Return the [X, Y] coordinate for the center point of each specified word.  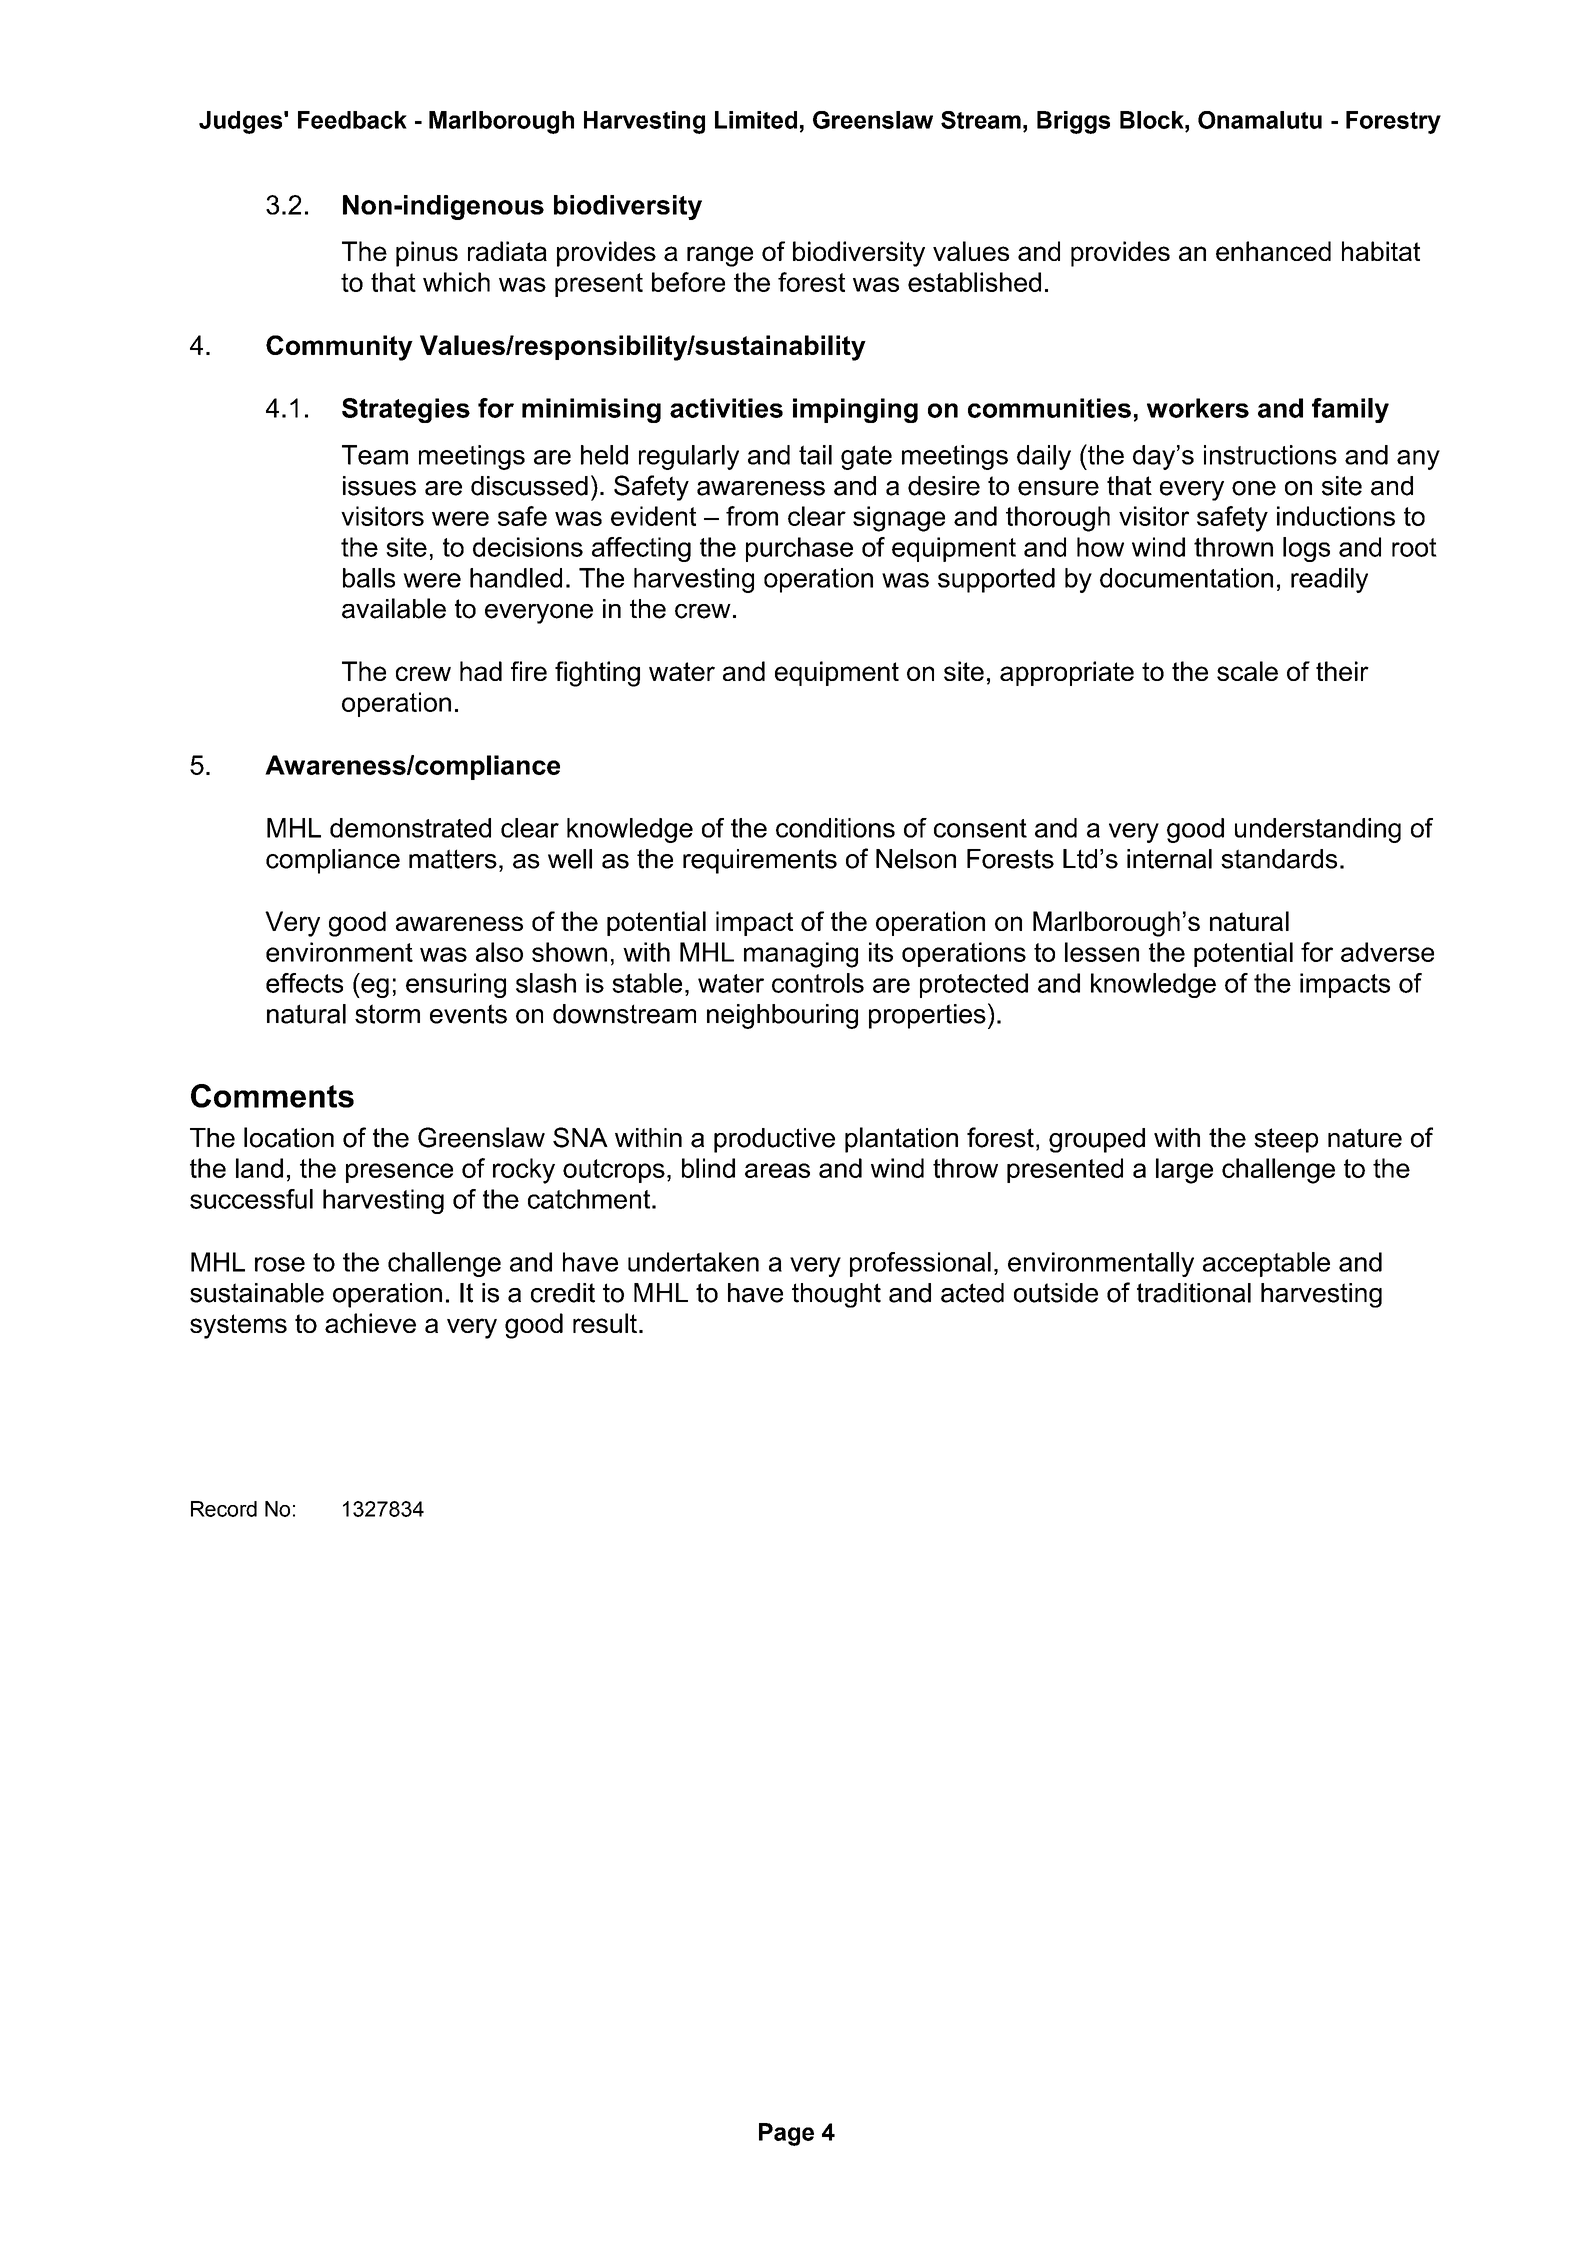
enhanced [1273, 251]
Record [224, 1509]
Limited [756, 120]
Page [786, 2134]
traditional [1194, 1293]
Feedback [352, 120]
